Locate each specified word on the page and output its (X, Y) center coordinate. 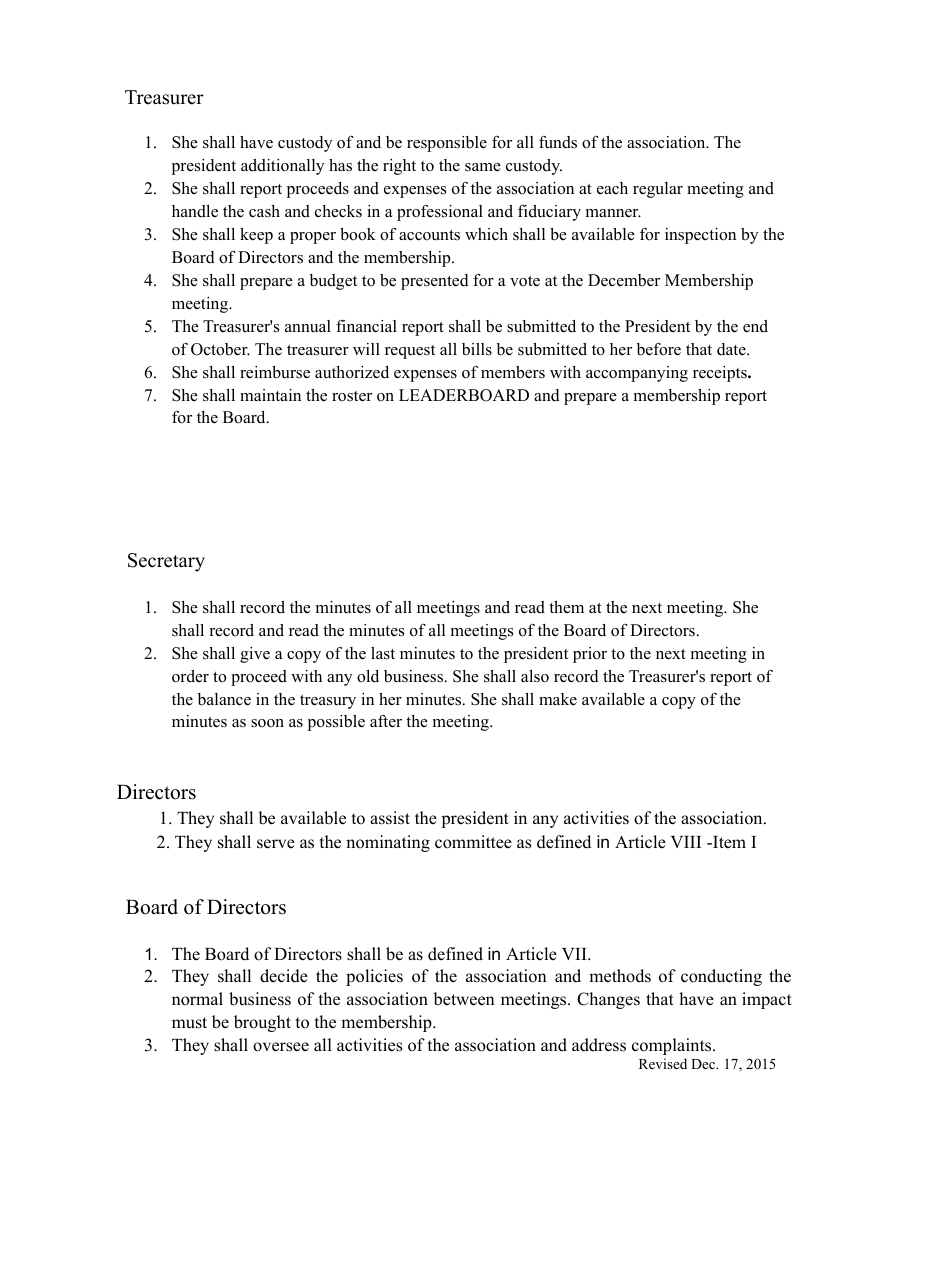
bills (477, 349)
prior (590, 655)
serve (276, 844)
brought (262, 1023)
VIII (686, 842)
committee (473, 842)
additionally (282, 167)
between (464, 999)
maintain (270, 395)
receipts (721, 374)
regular (658, 190)
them (566, 607)
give (255, 655)
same (483, 167)
